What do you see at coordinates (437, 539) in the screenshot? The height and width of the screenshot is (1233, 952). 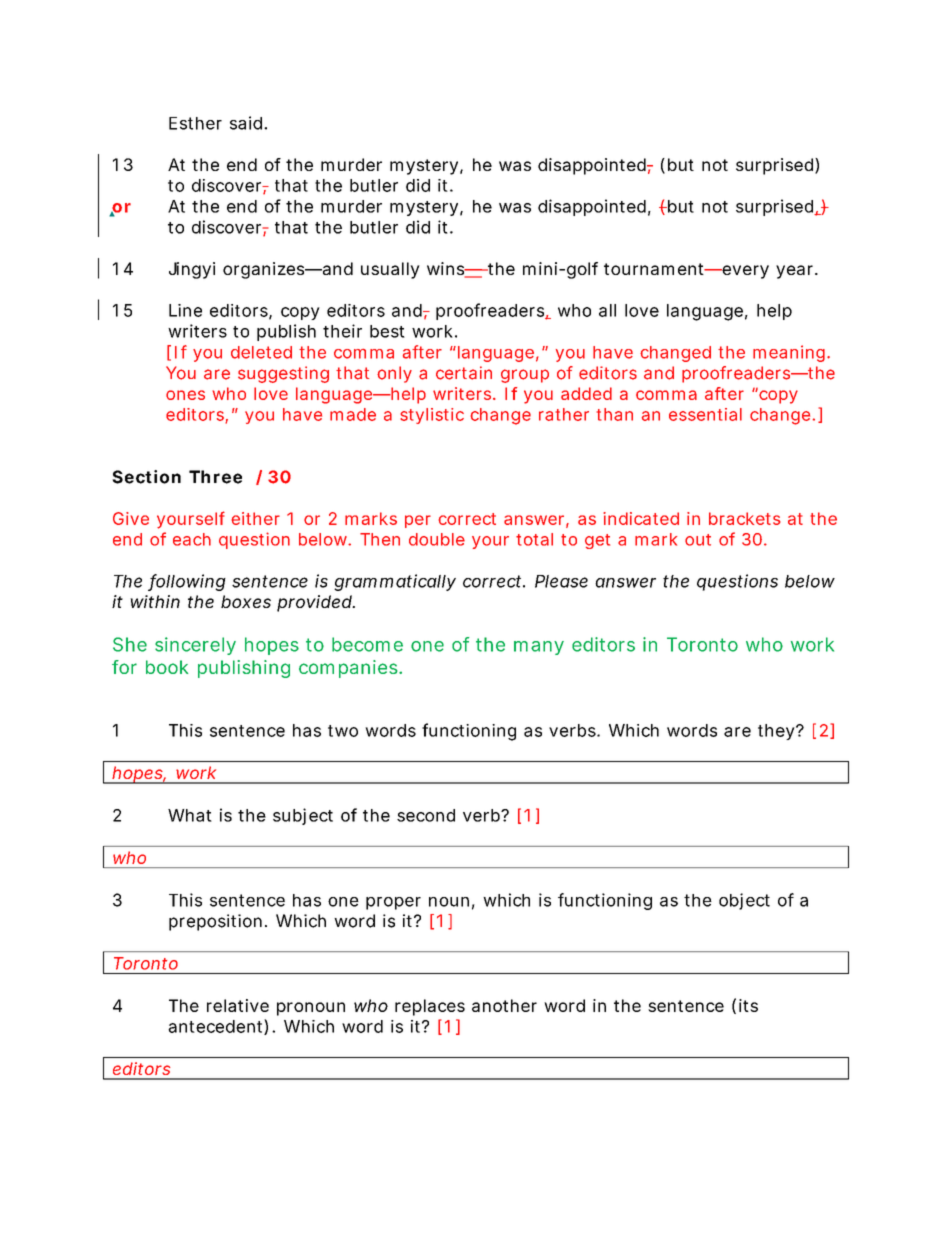 I see `double` at bounding box center [437, 539].
